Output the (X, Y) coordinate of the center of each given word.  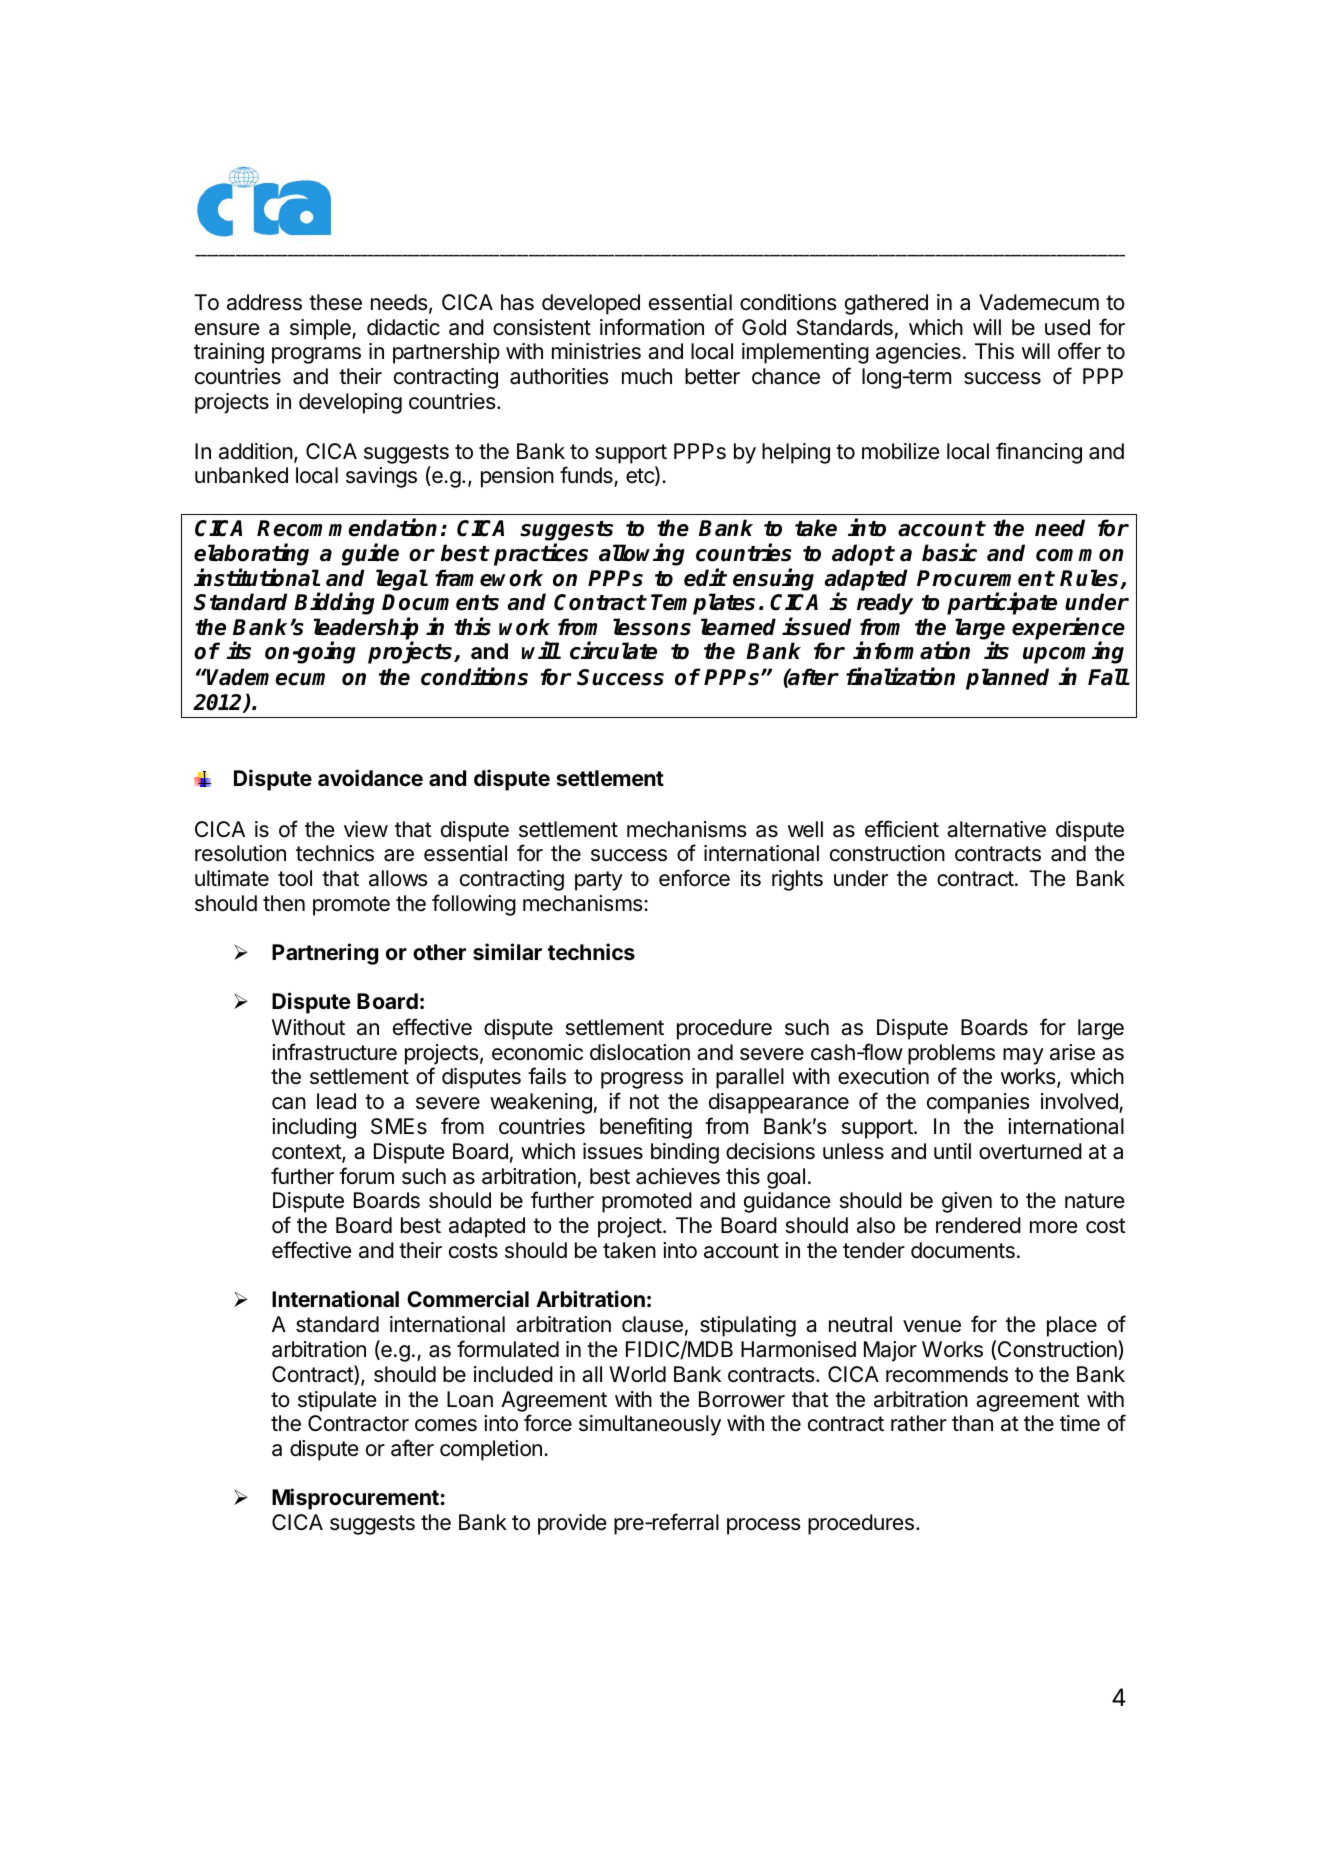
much (647, 376)
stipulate (337, 1401)
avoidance (370, 777)
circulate (613, 651)
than (972, 1423)
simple (321, 329)
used (1067, 327)
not (644, 1101)
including (314, 1128)
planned (1007, 679)
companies (978, 1103)
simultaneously (650, 1425)
